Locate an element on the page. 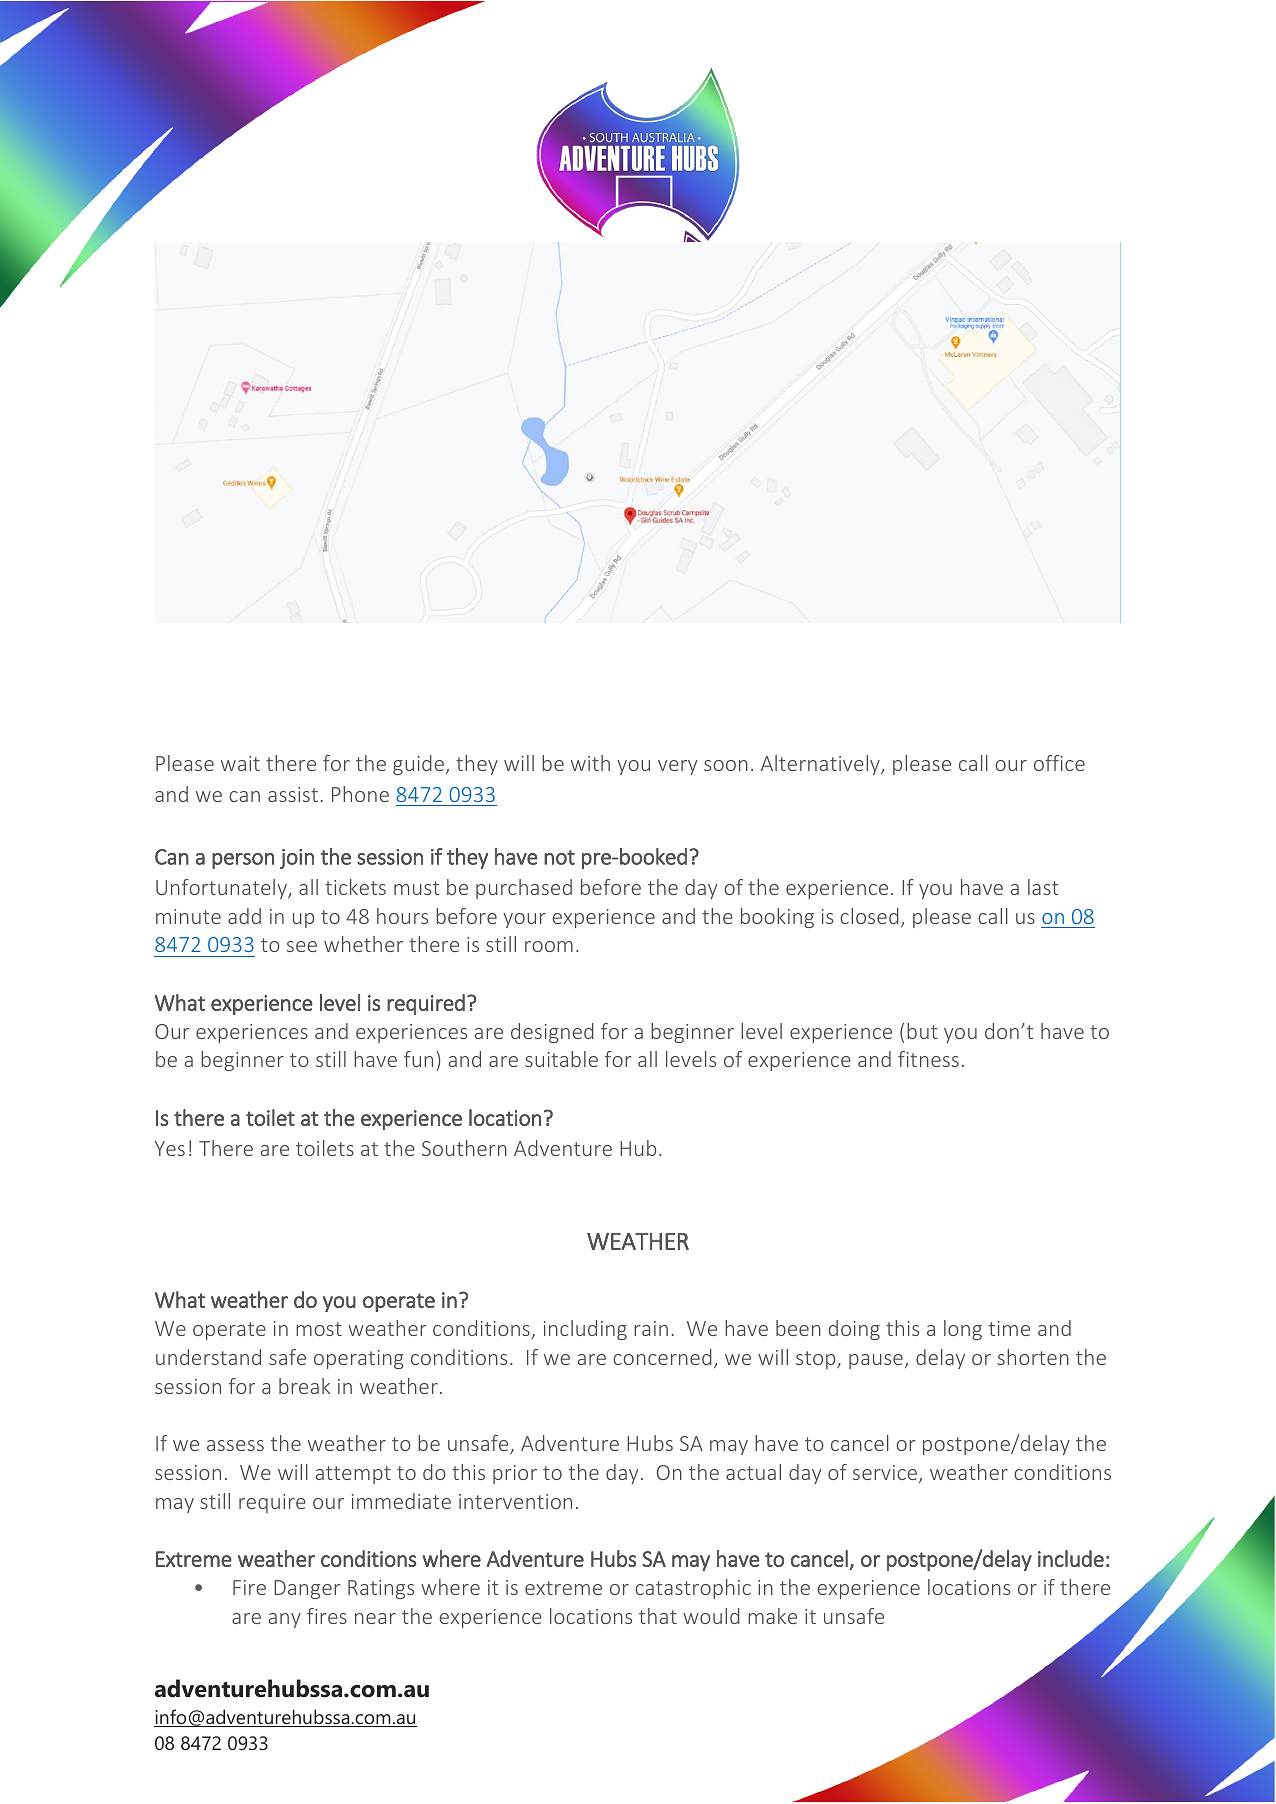 This page has width=1276, height=1804. Danger is located at coordinates (307, 1589).
